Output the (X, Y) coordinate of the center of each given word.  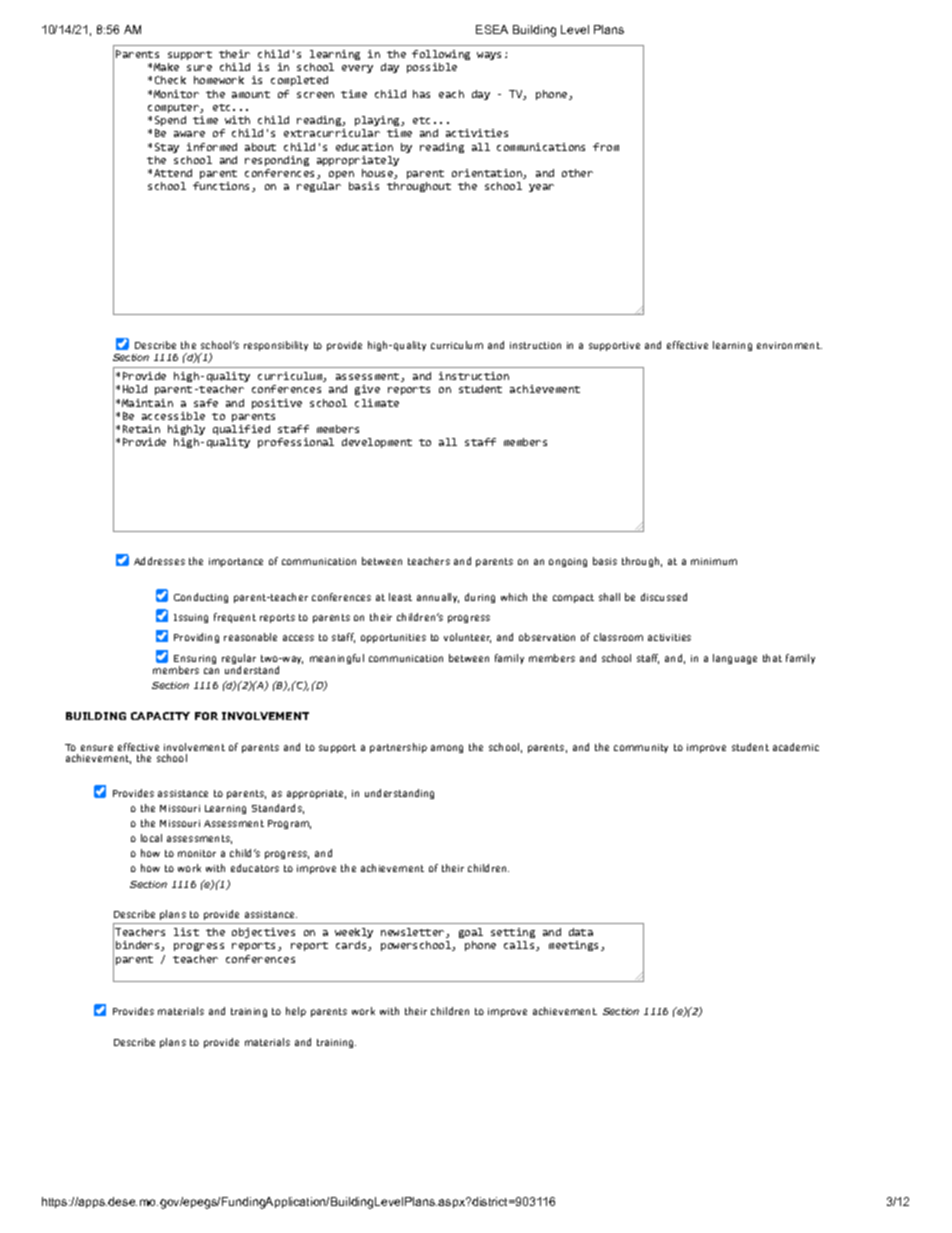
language (735, 659)
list (186, 932)
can (211, 671)
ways (489, 56)
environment (789, 345)
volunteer (467, 638)
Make (166, 67)
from (606, 147)
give (367, 390)
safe (206, 403)
